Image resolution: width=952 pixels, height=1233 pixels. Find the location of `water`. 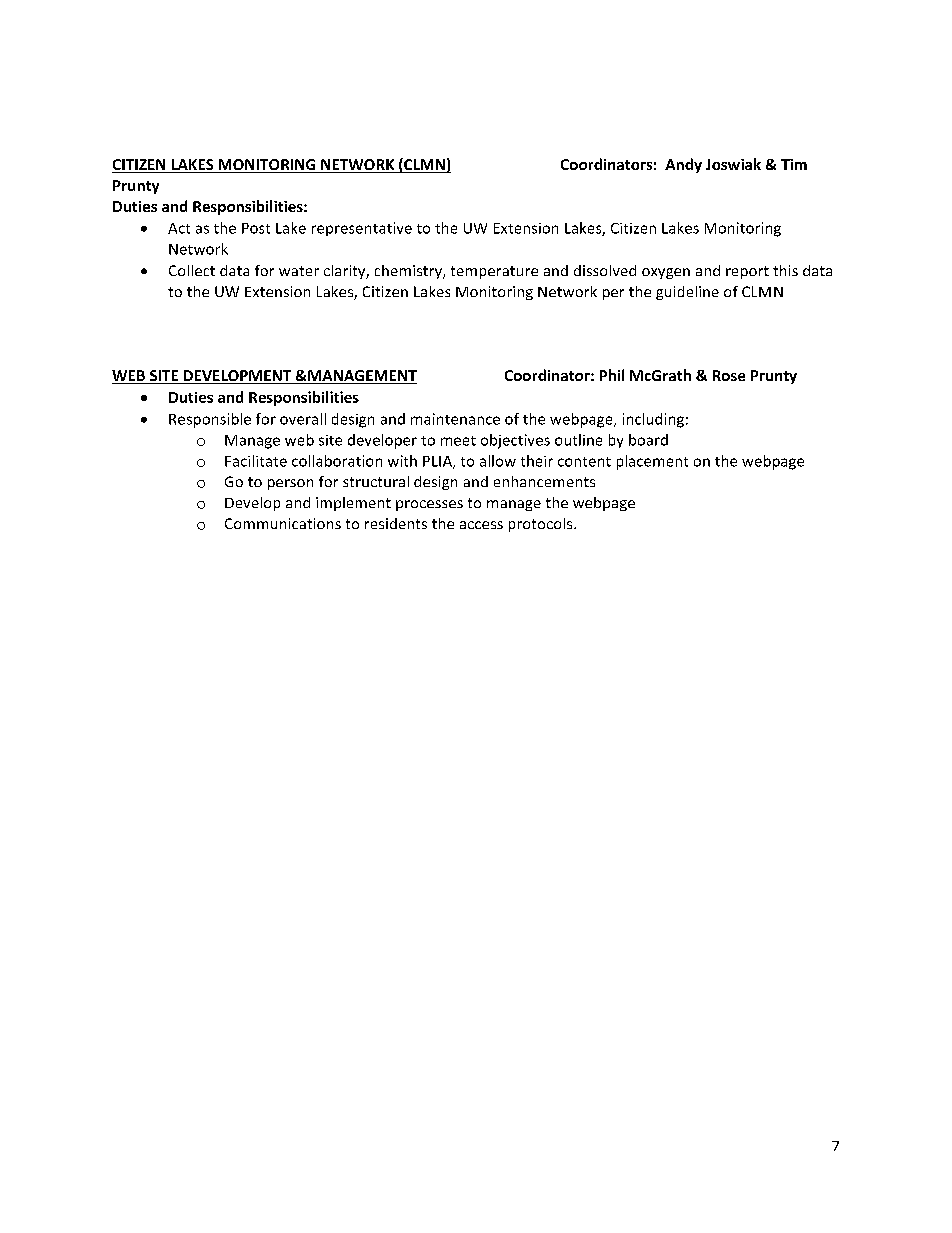

water is located at coordinates (299, 271).
